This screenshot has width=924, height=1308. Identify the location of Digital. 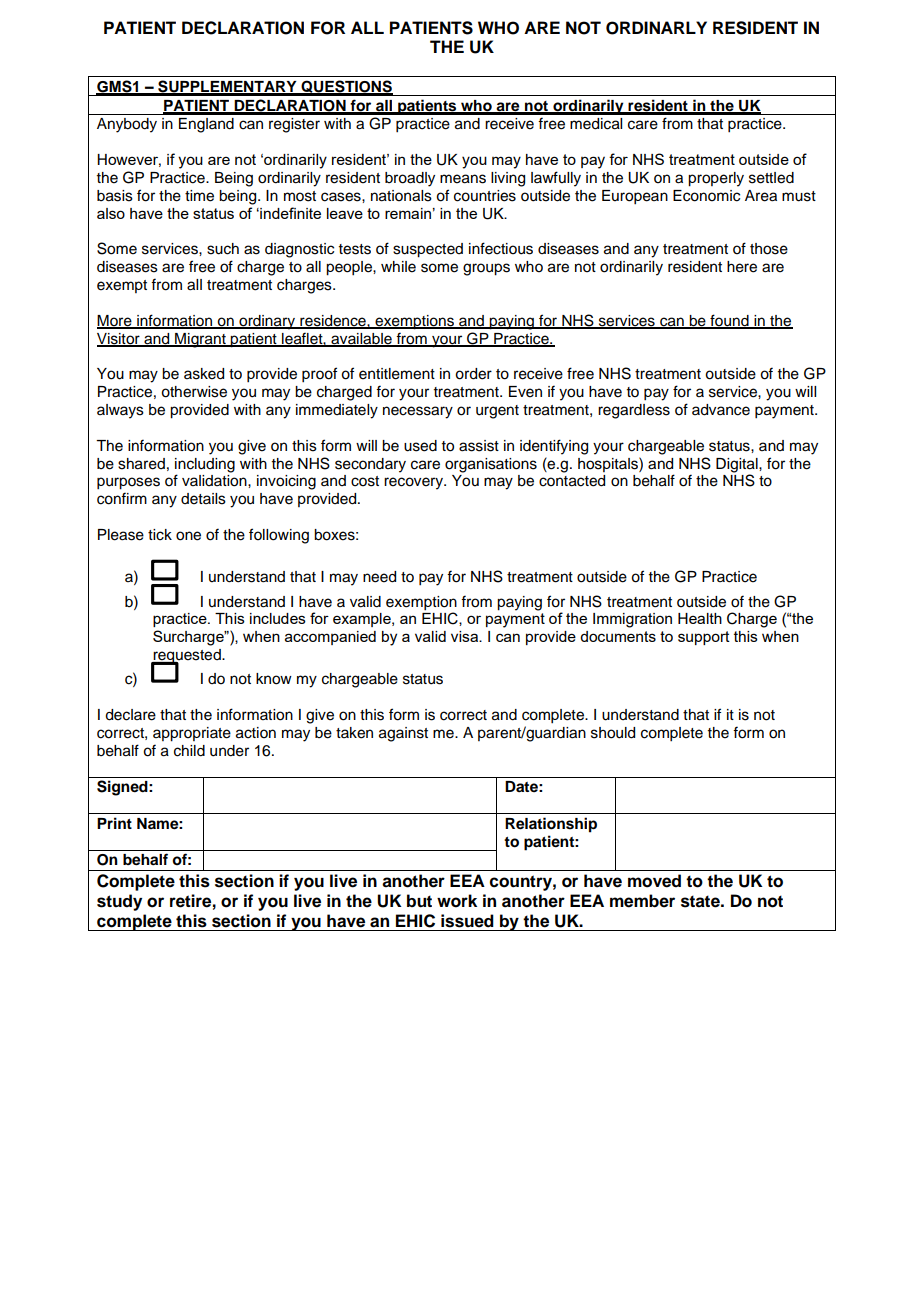
(738, 465).
